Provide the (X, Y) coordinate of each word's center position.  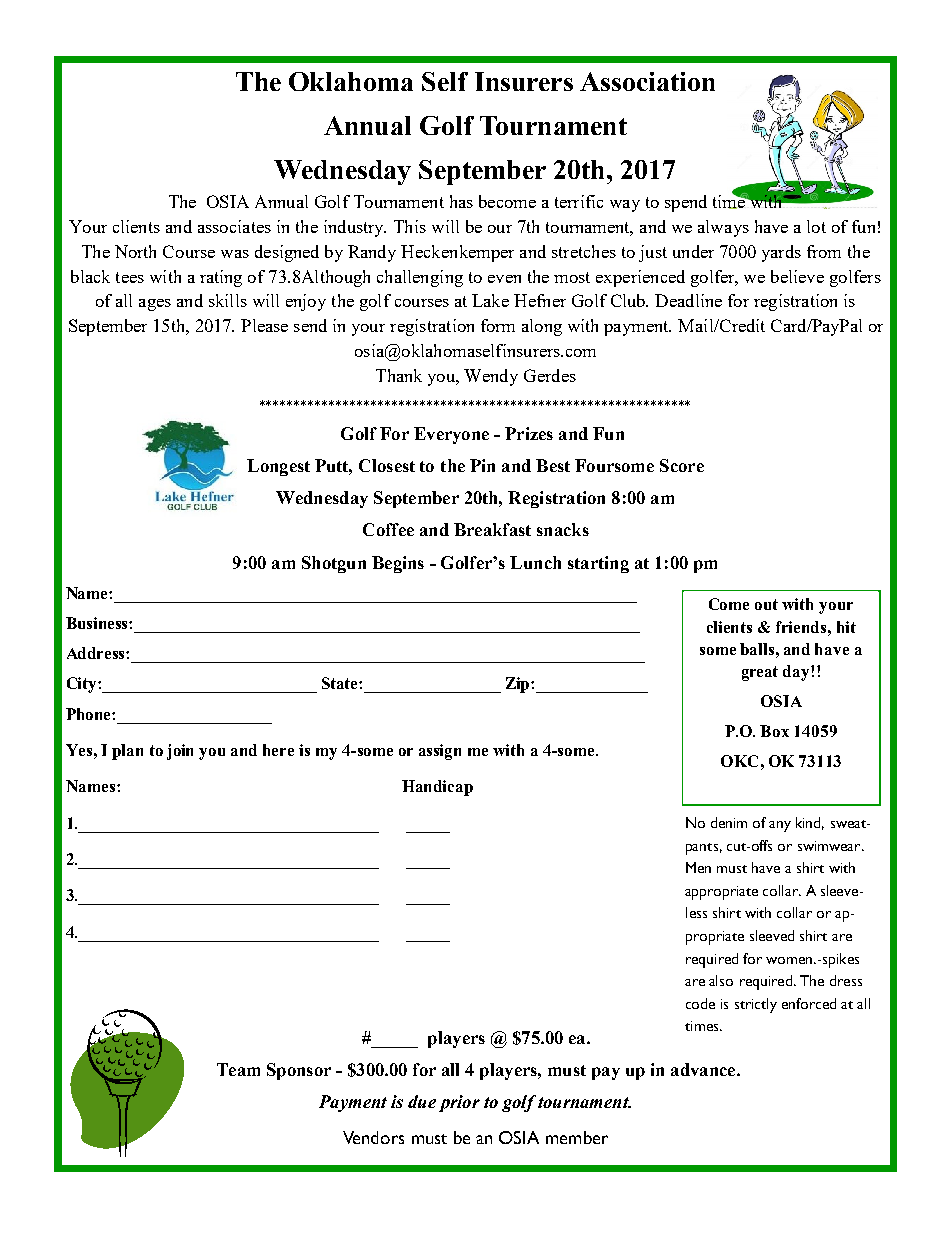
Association (647, 81)
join (180, 752)
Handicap (437, 788)
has (461, 201)
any (780, 826)
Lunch (535, 562)
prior (459, 1103)
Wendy (491, 377)
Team (238, 1069)
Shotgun (334, 564)
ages (155, 305)
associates (234, 226)
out (766, 604)
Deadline (688, 300)
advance (704, 1069)
